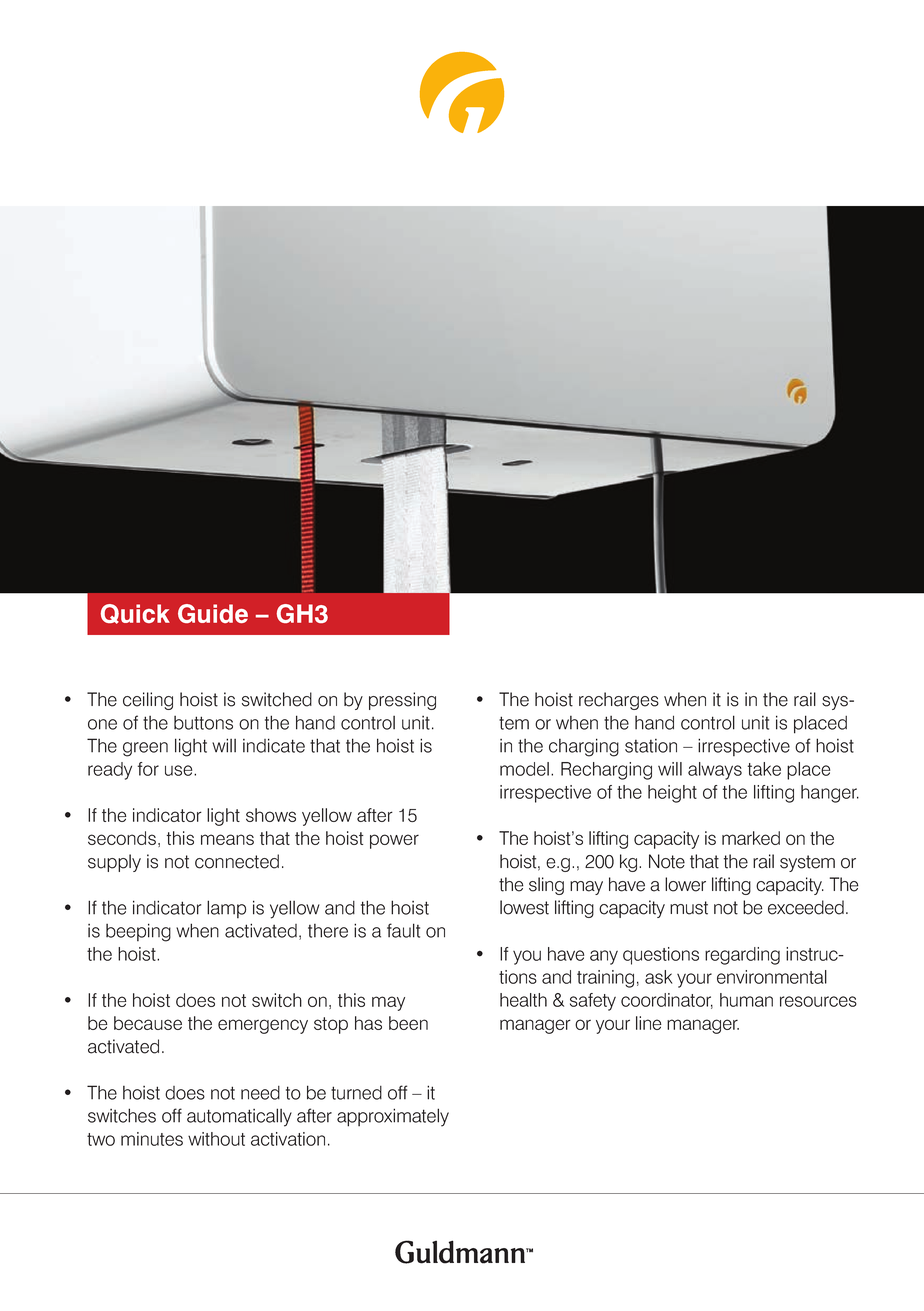 The image size is (924, 1311). What do you see at coordinates (237, 861) in the page?
I see `connected` at bounding box center [237, 861].
